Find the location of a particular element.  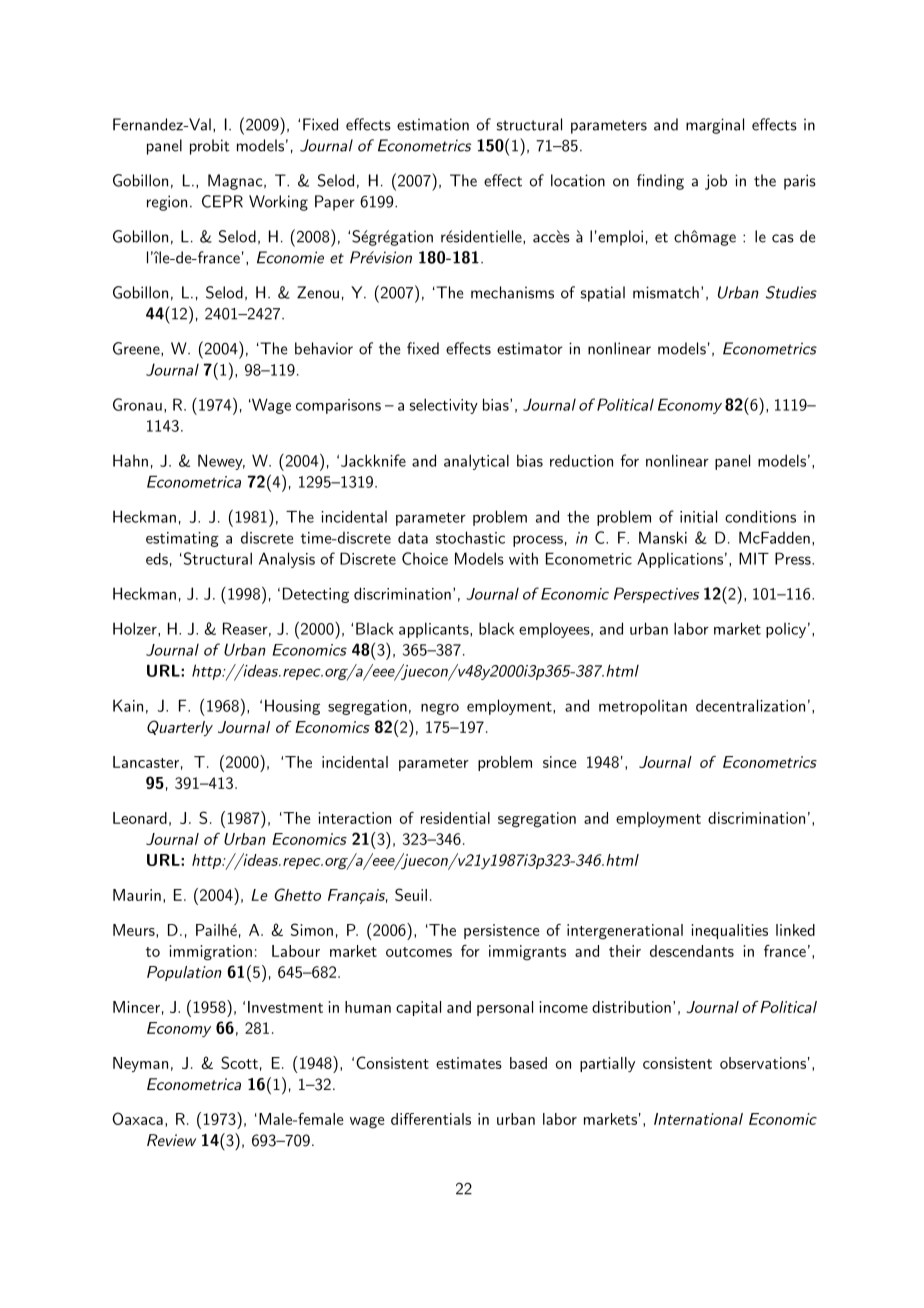

policy is located at coordinates (786, 630).
